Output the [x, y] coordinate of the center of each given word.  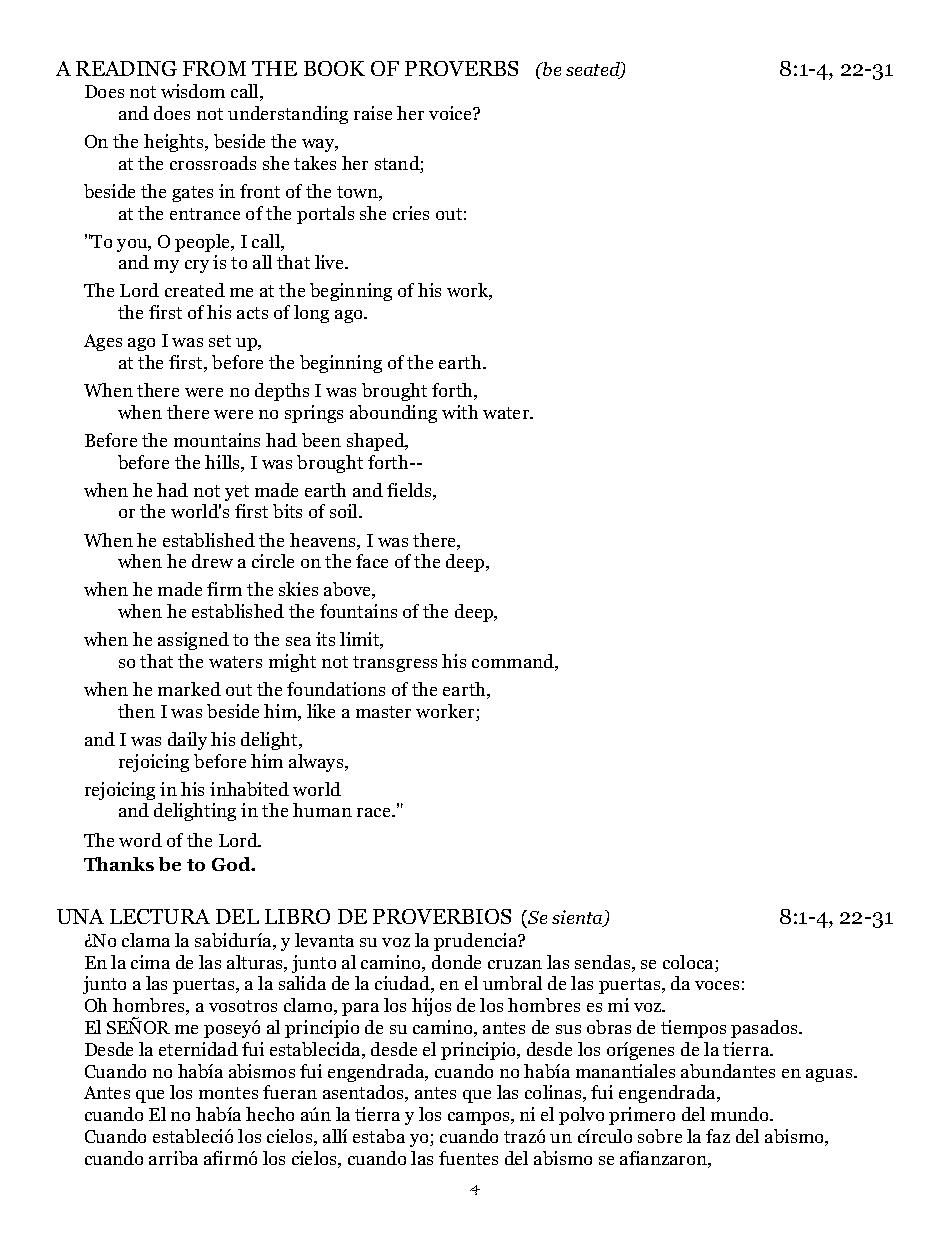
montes [228, 1093]
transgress [395, 664]
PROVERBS [461, 68]
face [372, 561]
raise [373, 113]
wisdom [193, 91]
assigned [193, 641]
